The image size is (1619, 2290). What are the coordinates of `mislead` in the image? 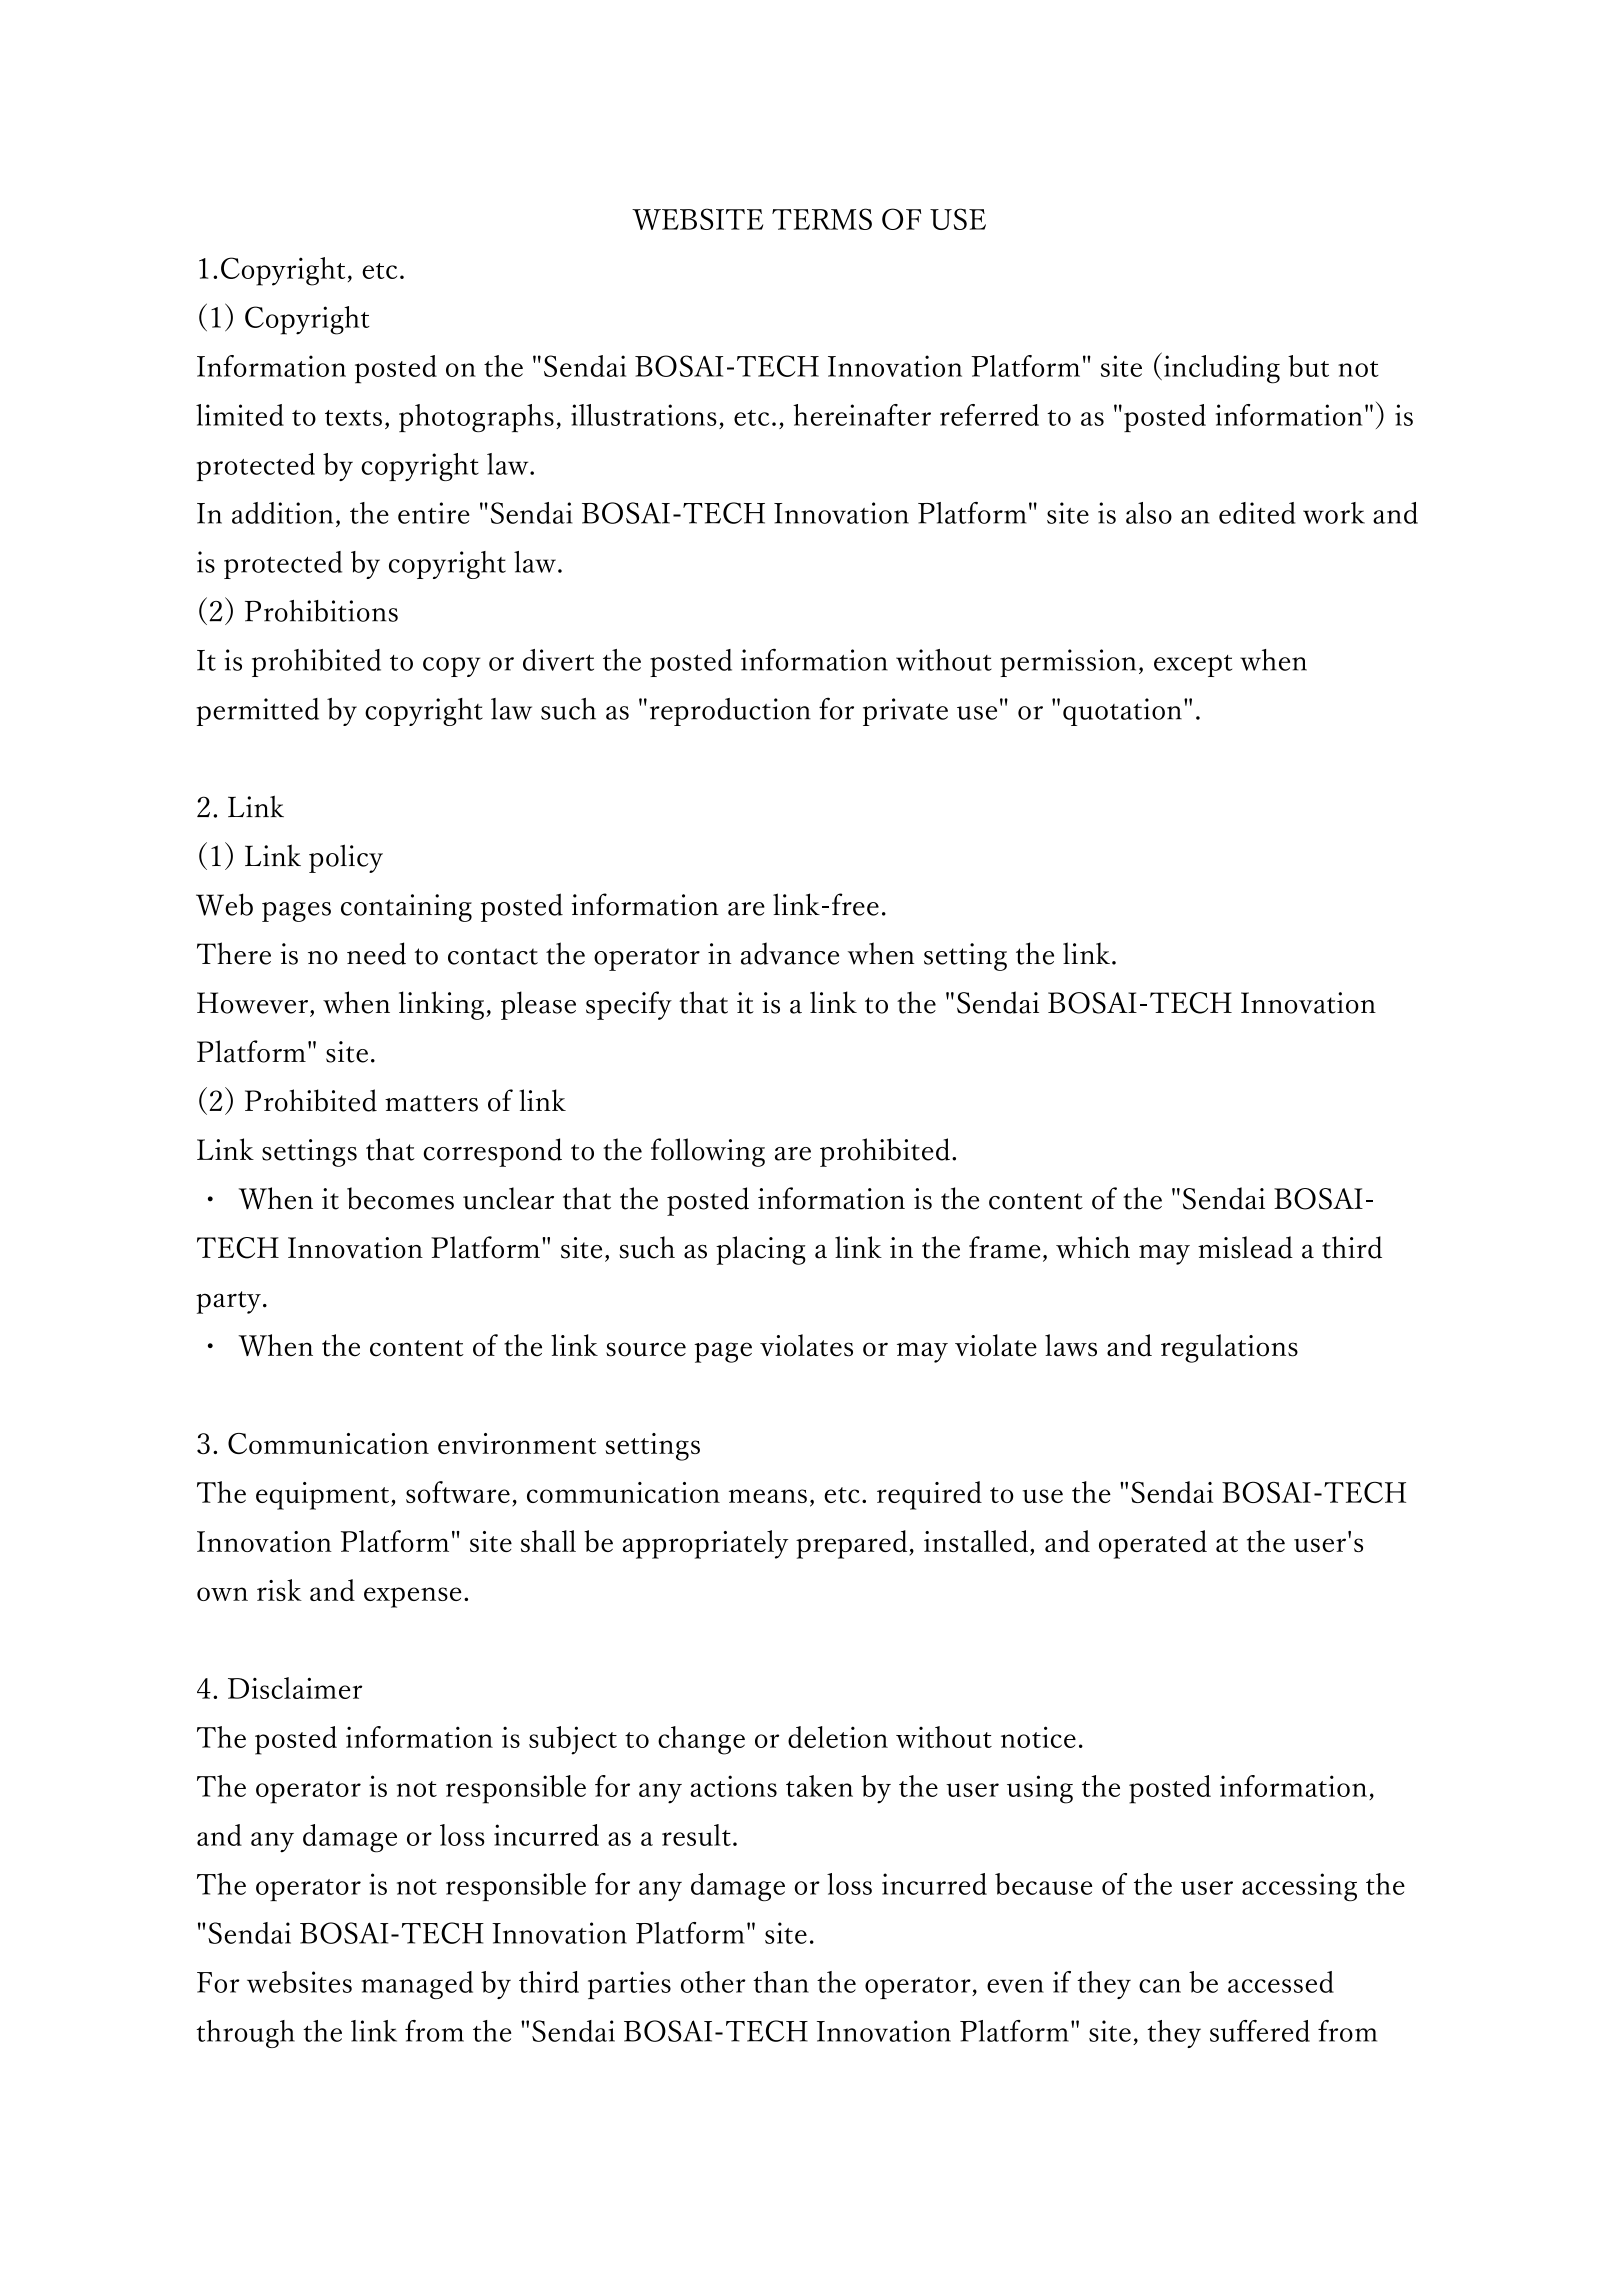 It's located at (1245, 1247).
